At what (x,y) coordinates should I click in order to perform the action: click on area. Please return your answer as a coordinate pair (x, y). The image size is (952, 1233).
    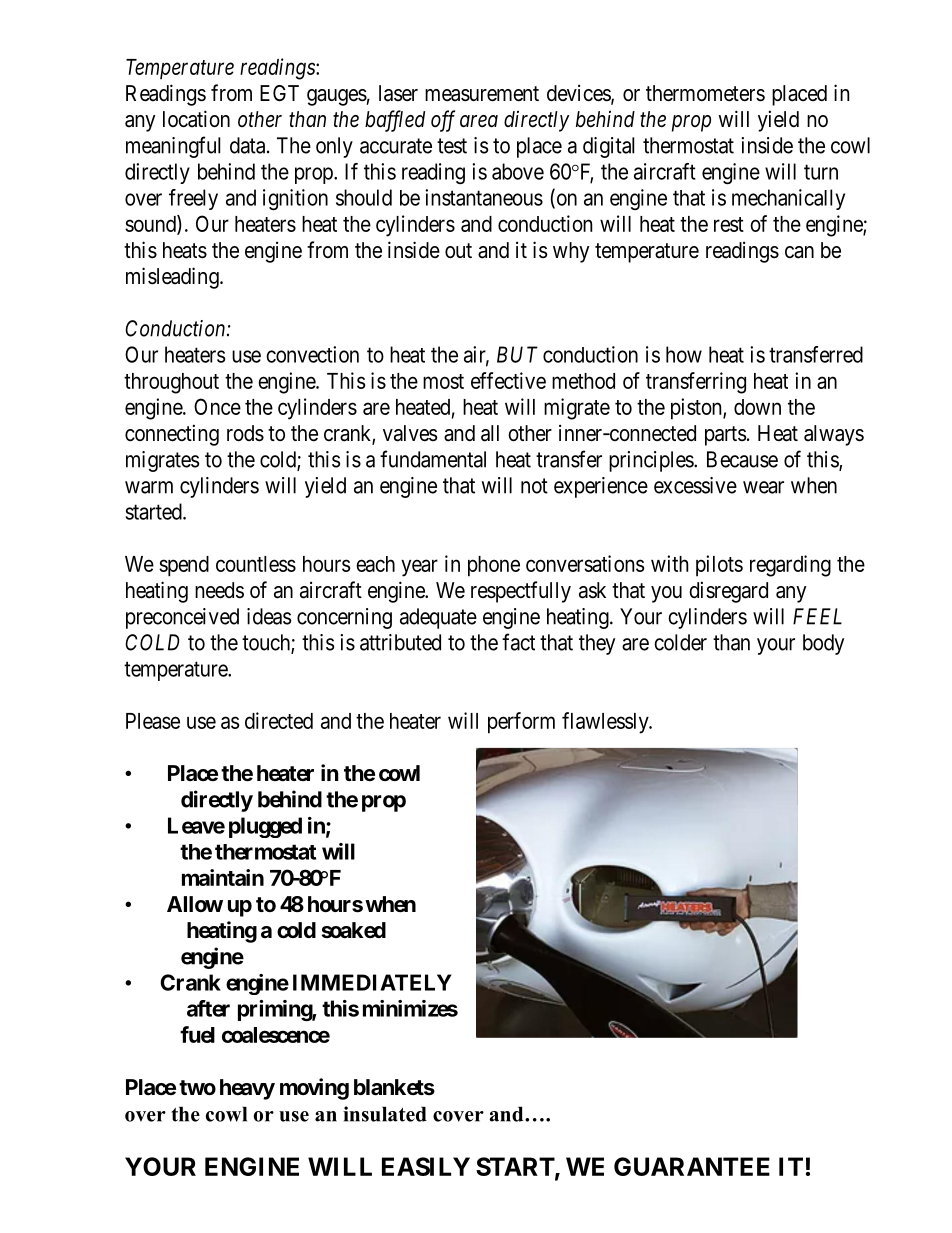
    Looking at the image, I should click on (479, 121).
